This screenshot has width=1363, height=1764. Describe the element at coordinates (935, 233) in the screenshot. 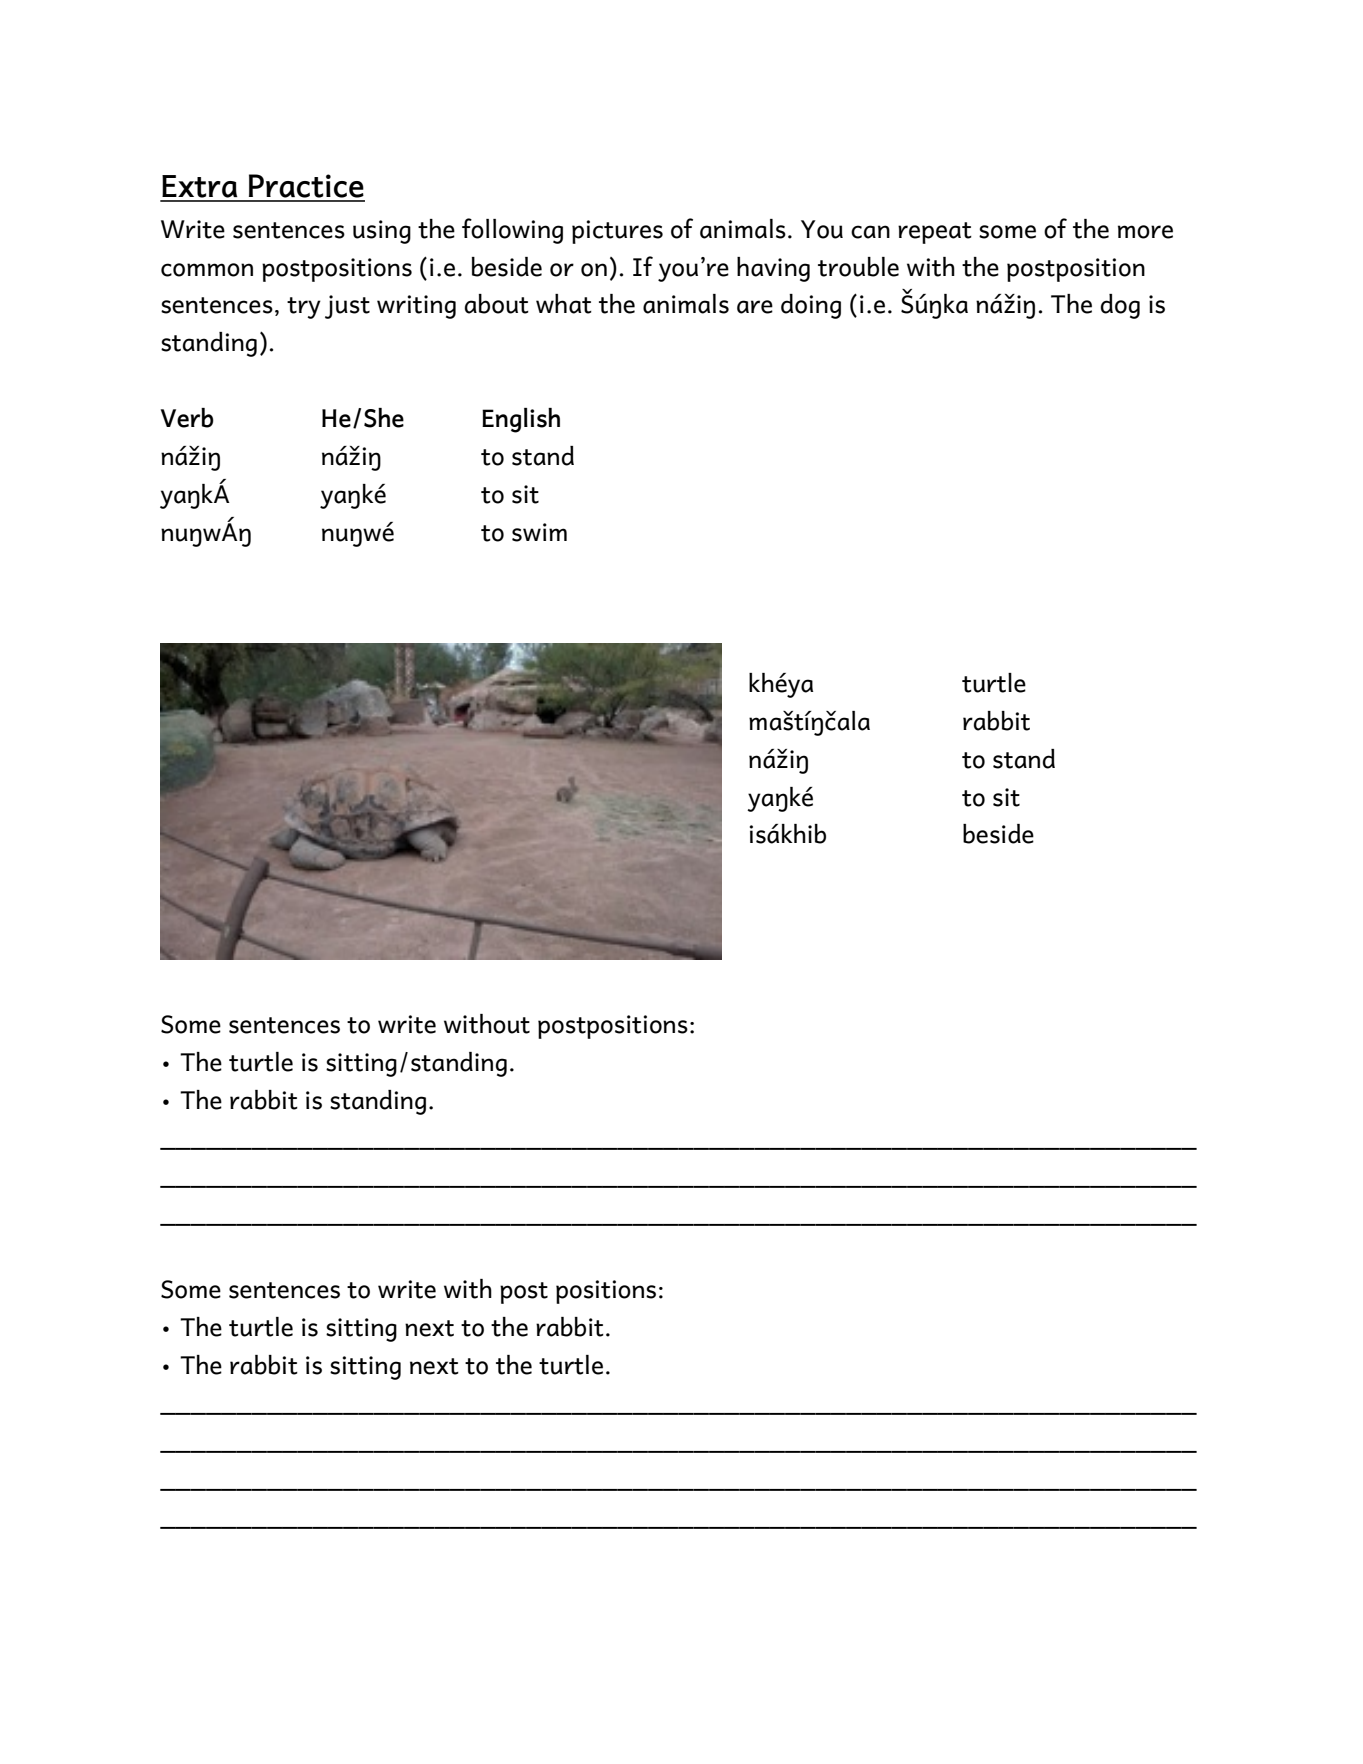

I see `repeat` at that location.
